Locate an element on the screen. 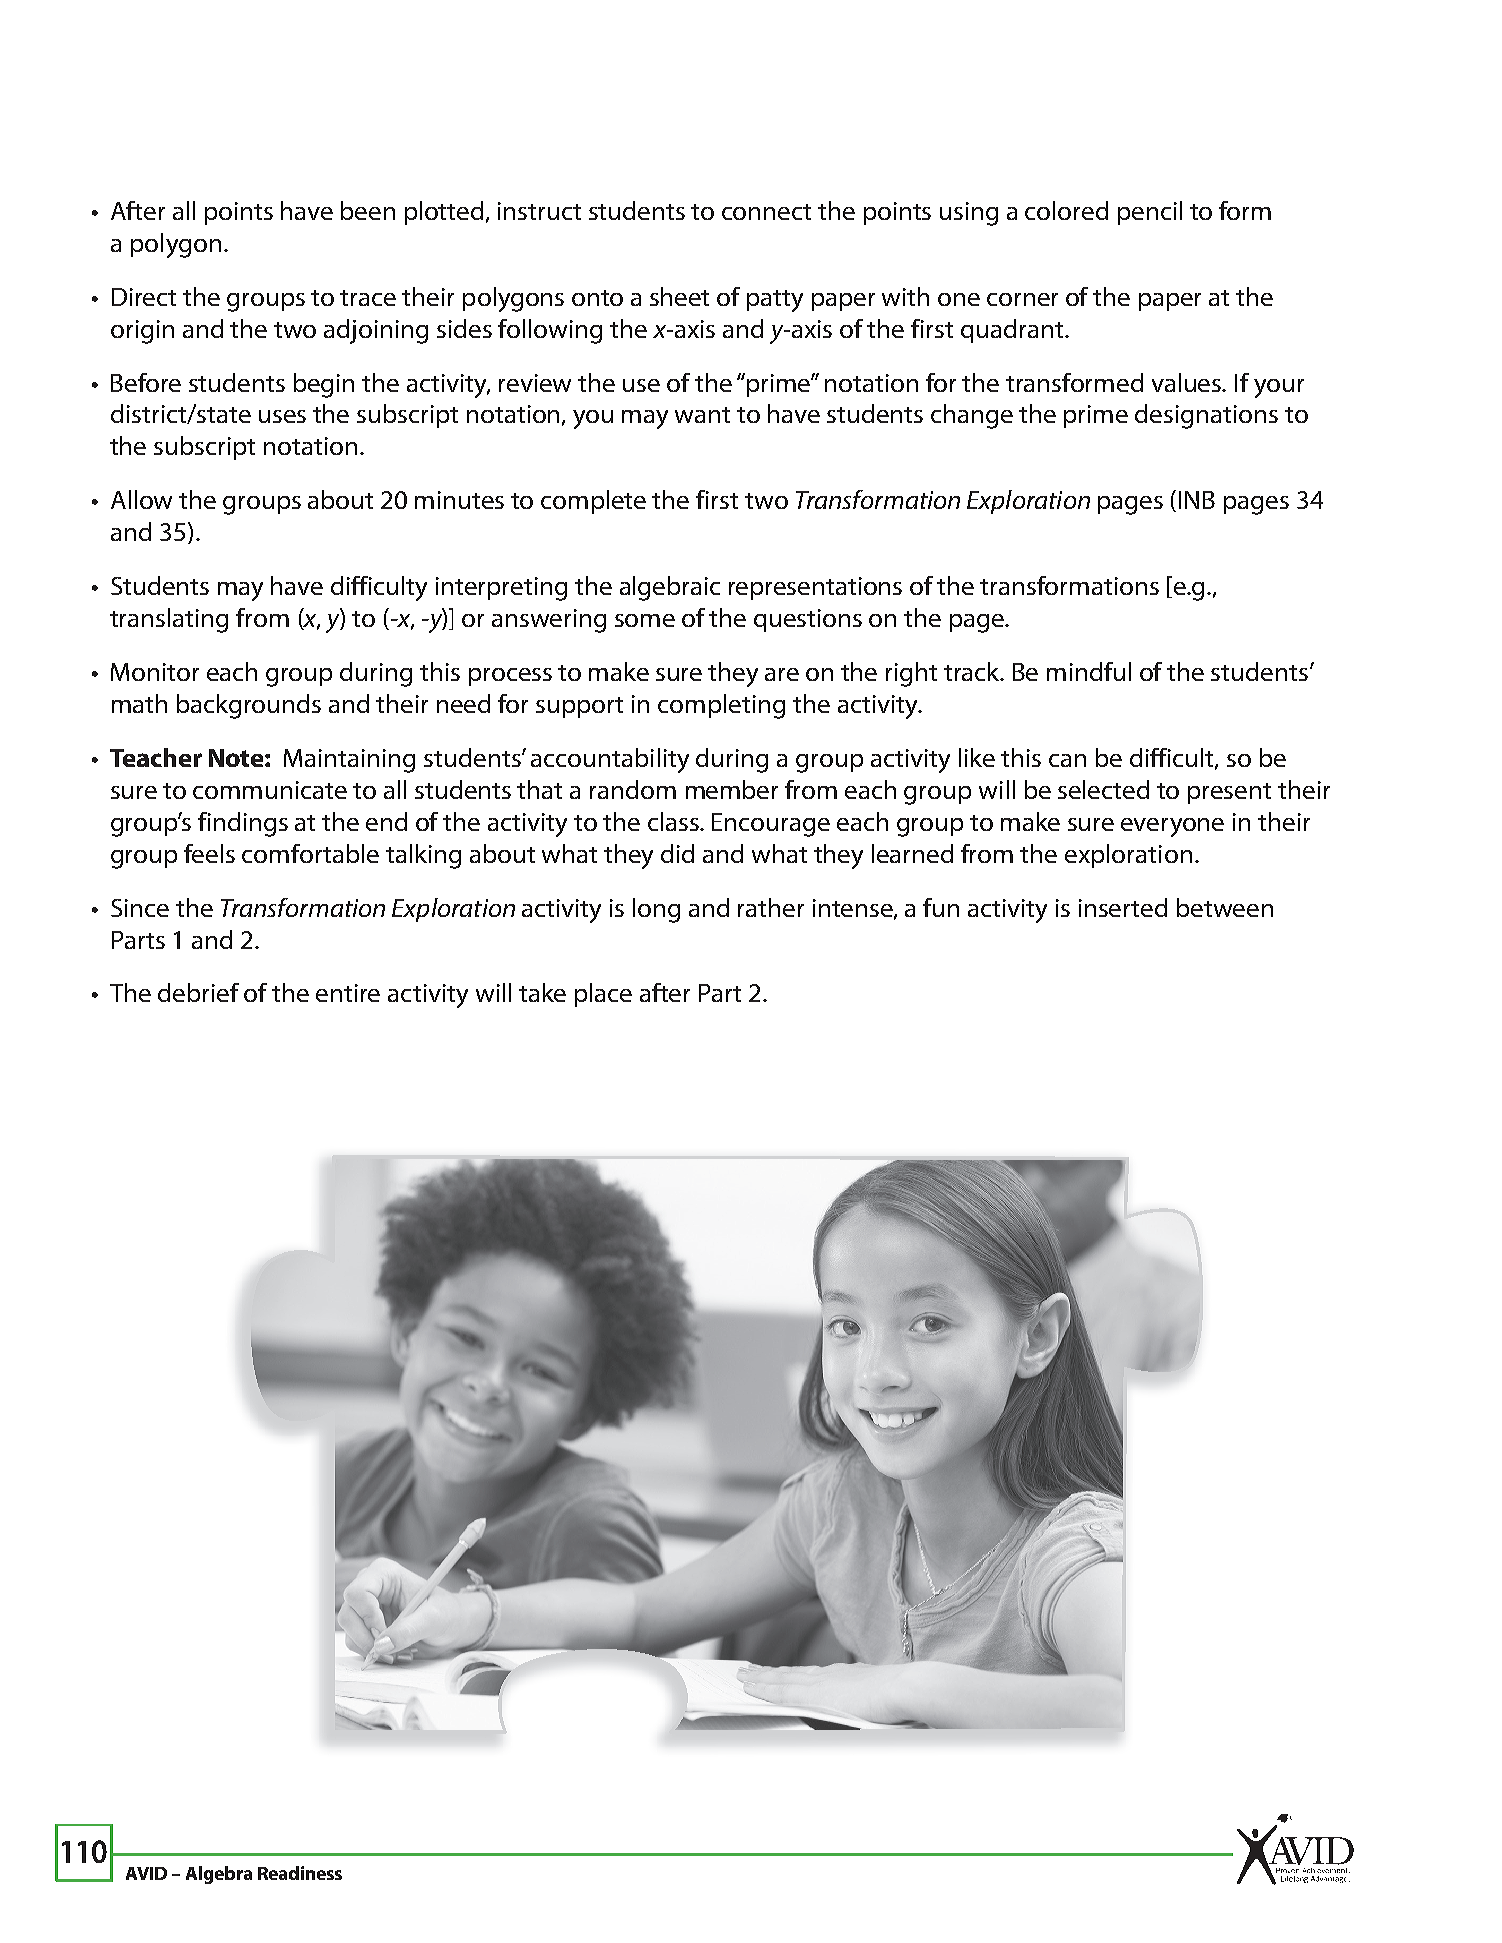 The height and width of the screenshot is (1943, 1502). entire is located at coordinates (348, 993).
